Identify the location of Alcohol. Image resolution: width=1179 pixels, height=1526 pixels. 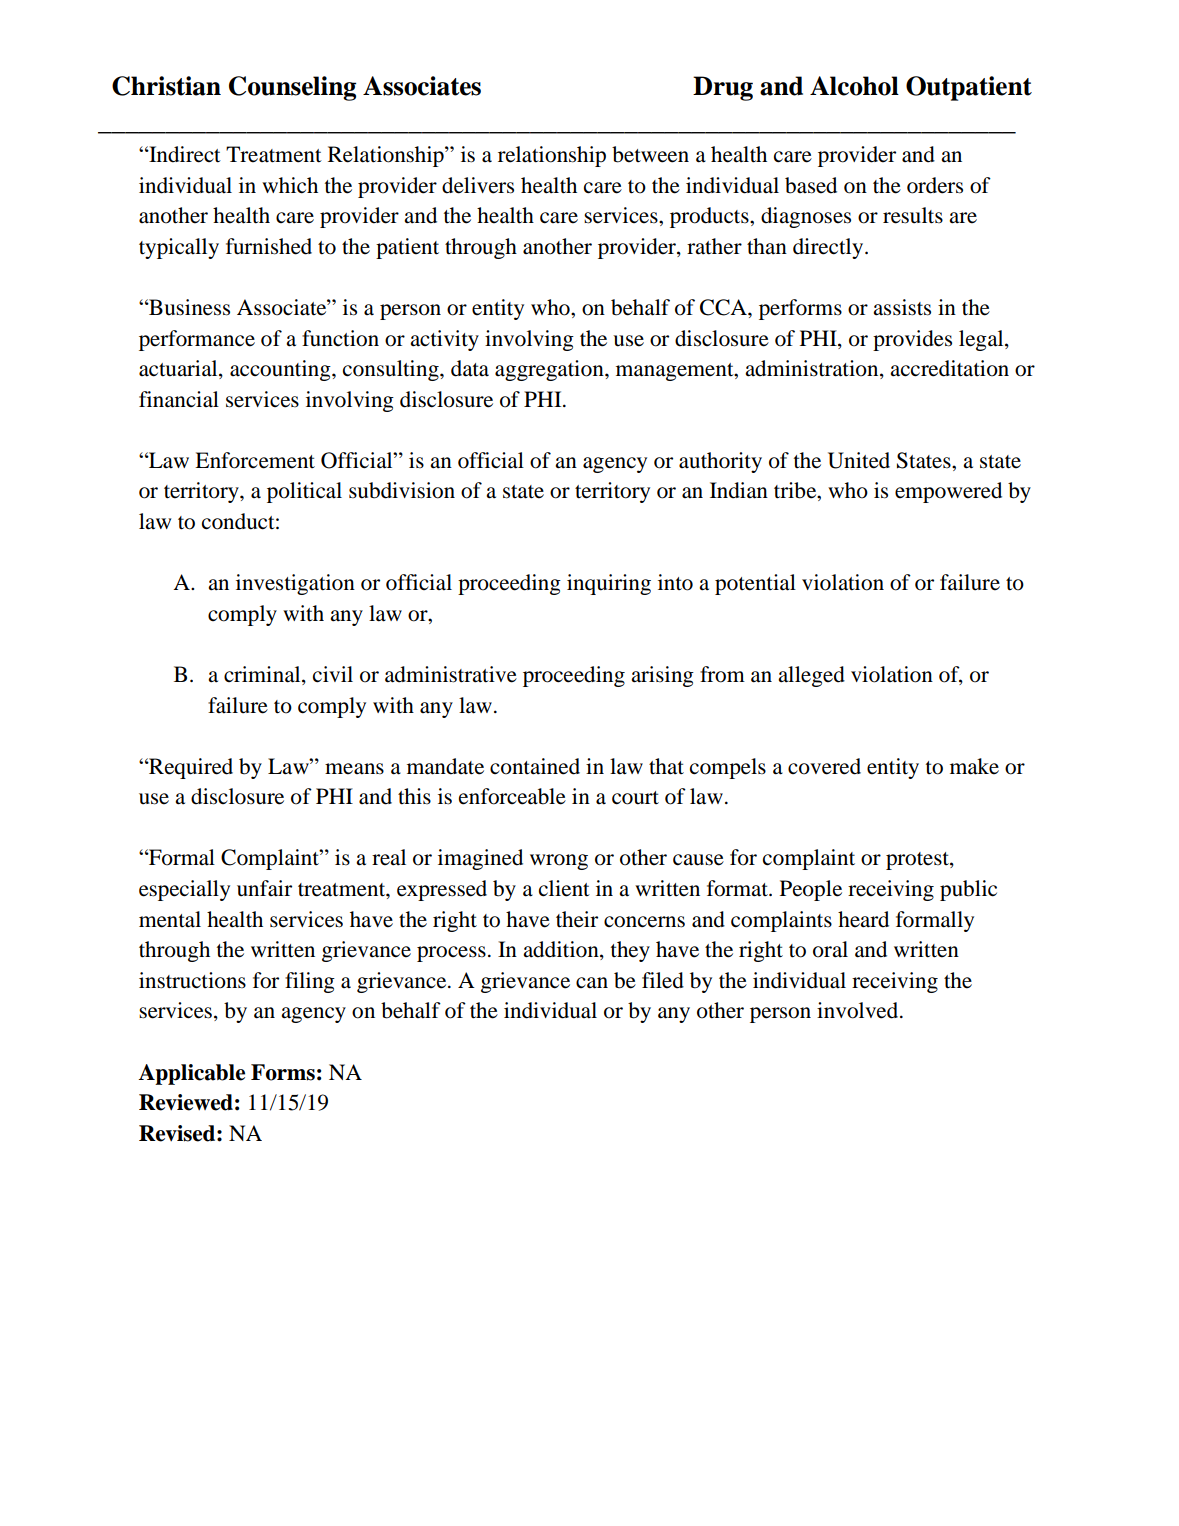
(854, 86).
